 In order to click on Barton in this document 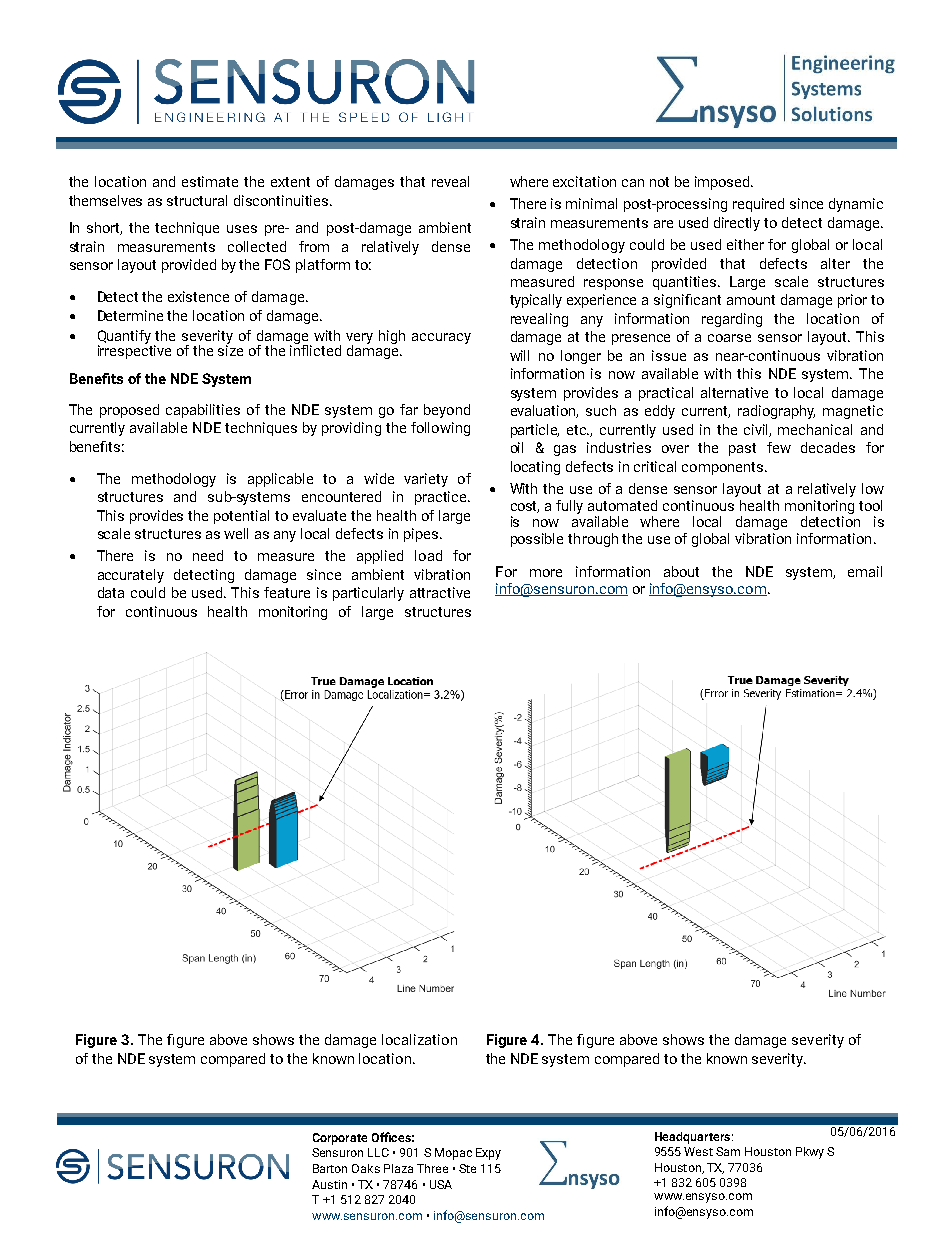, I will do `click(330, 1168)`.
